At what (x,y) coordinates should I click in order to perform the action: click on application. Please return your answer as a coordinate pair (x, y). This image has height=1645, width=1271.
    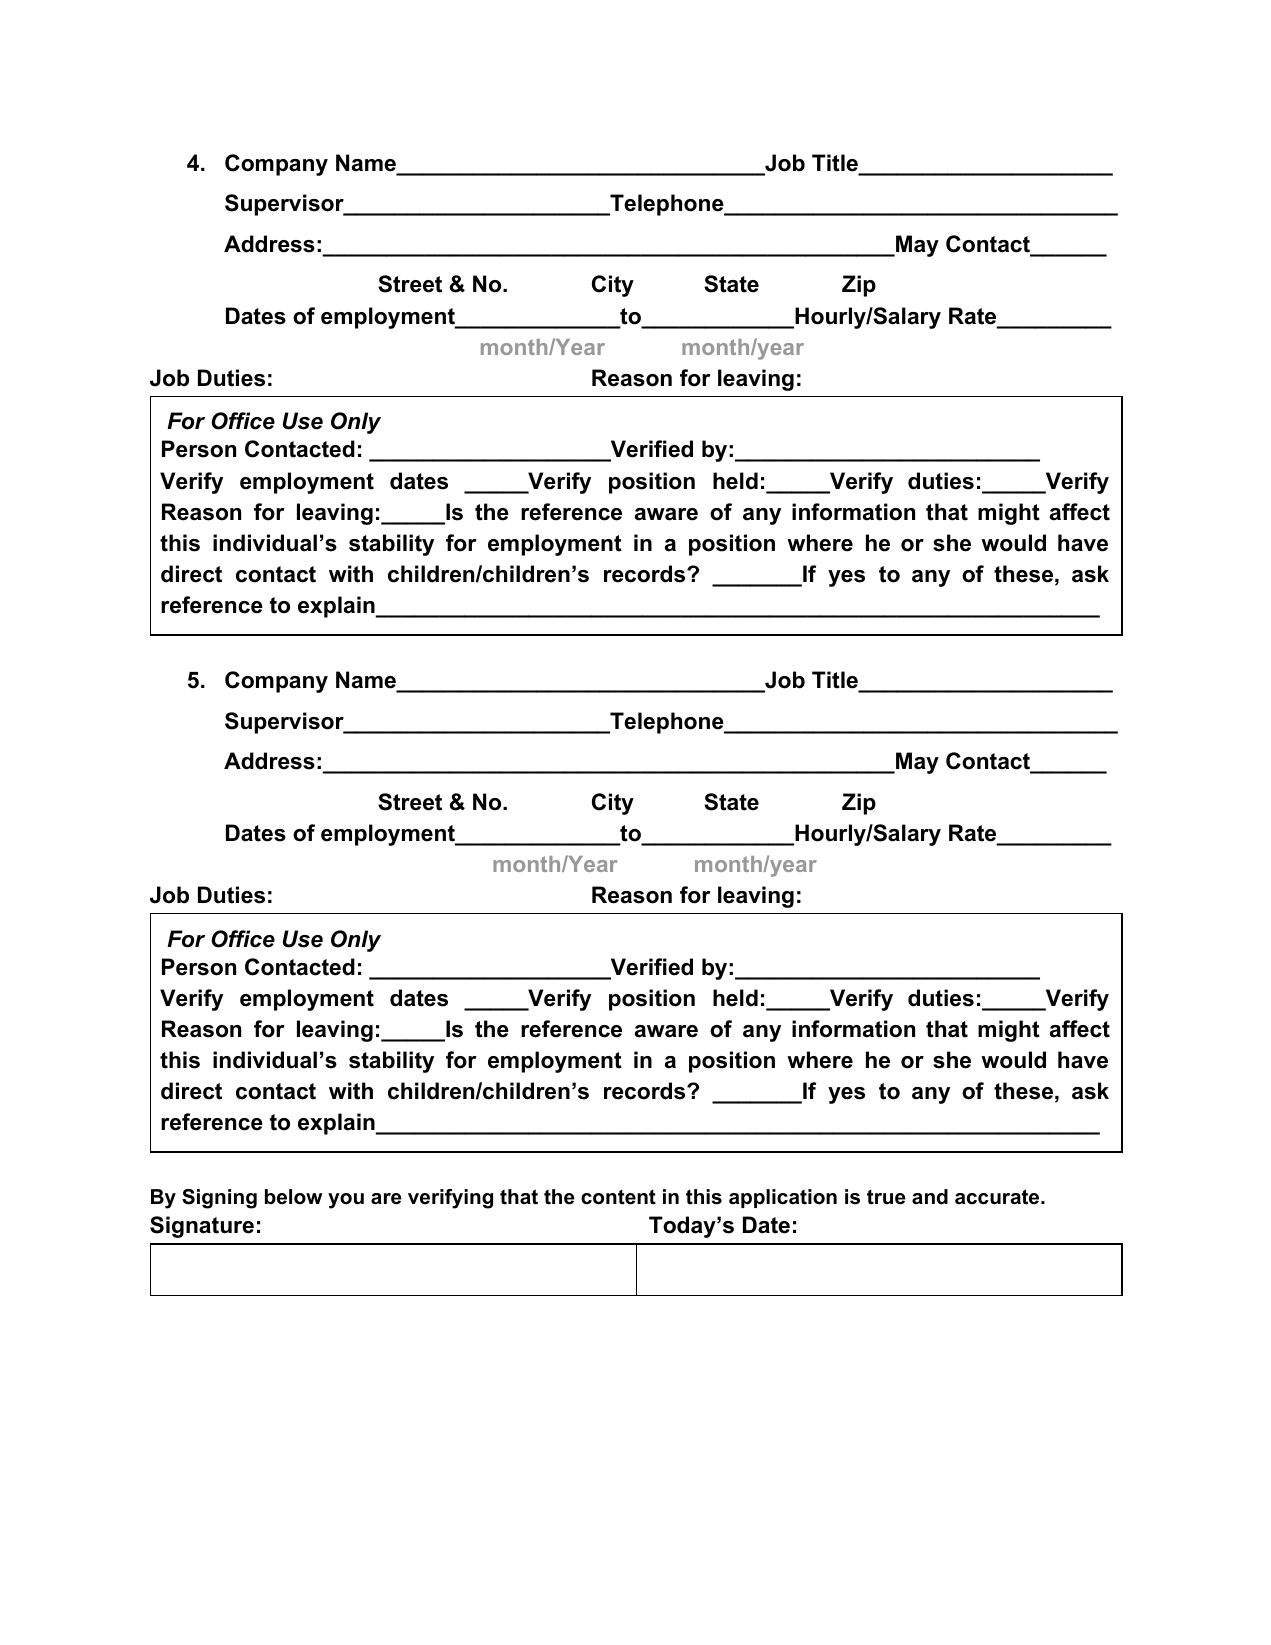
    Looking at the image, I should click on (783, 1198).
